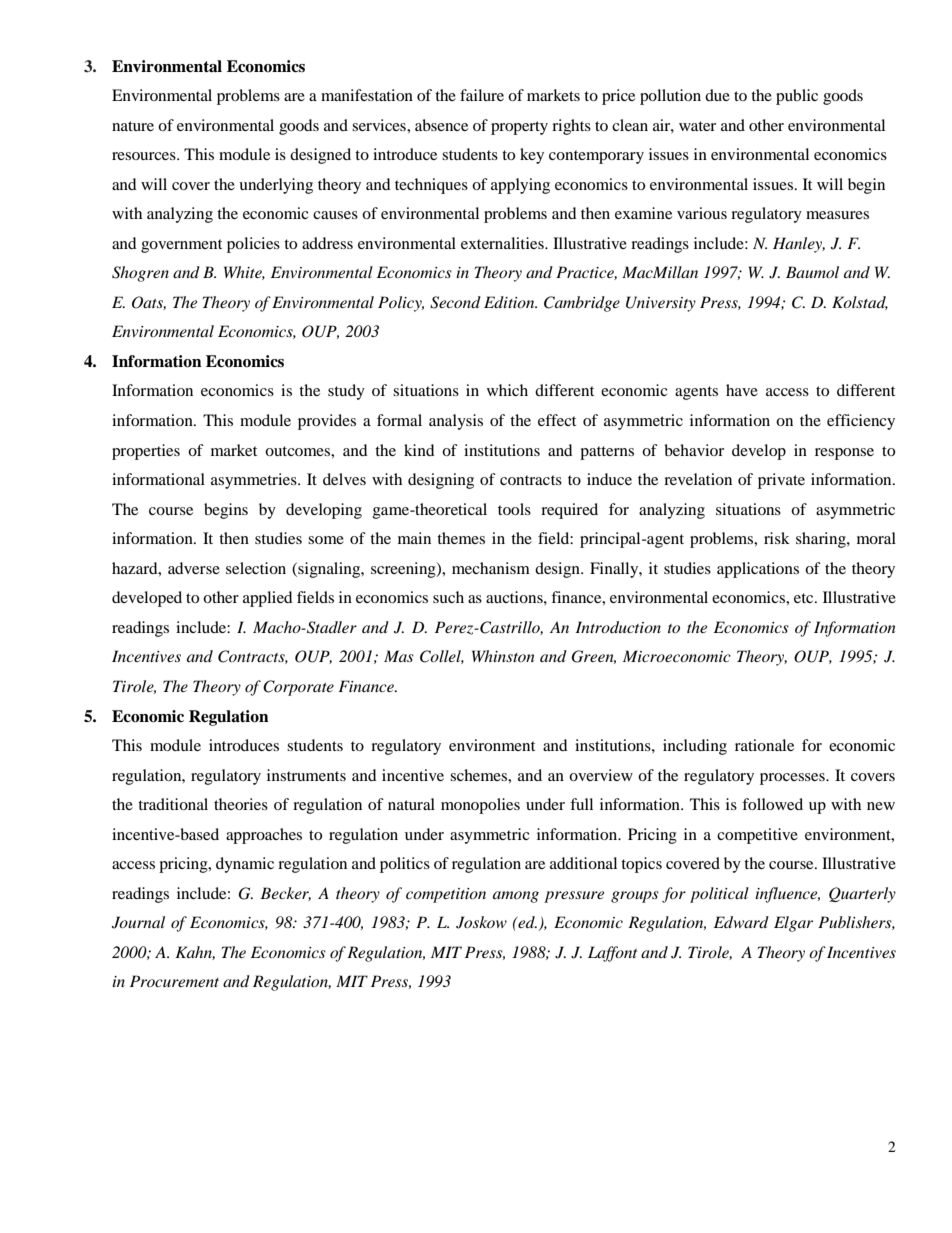 The height and width of the image is (1233, 952). What do you see at coordinates (742, 390) in the image?
I see `have` at bounding box center [742, 390].
